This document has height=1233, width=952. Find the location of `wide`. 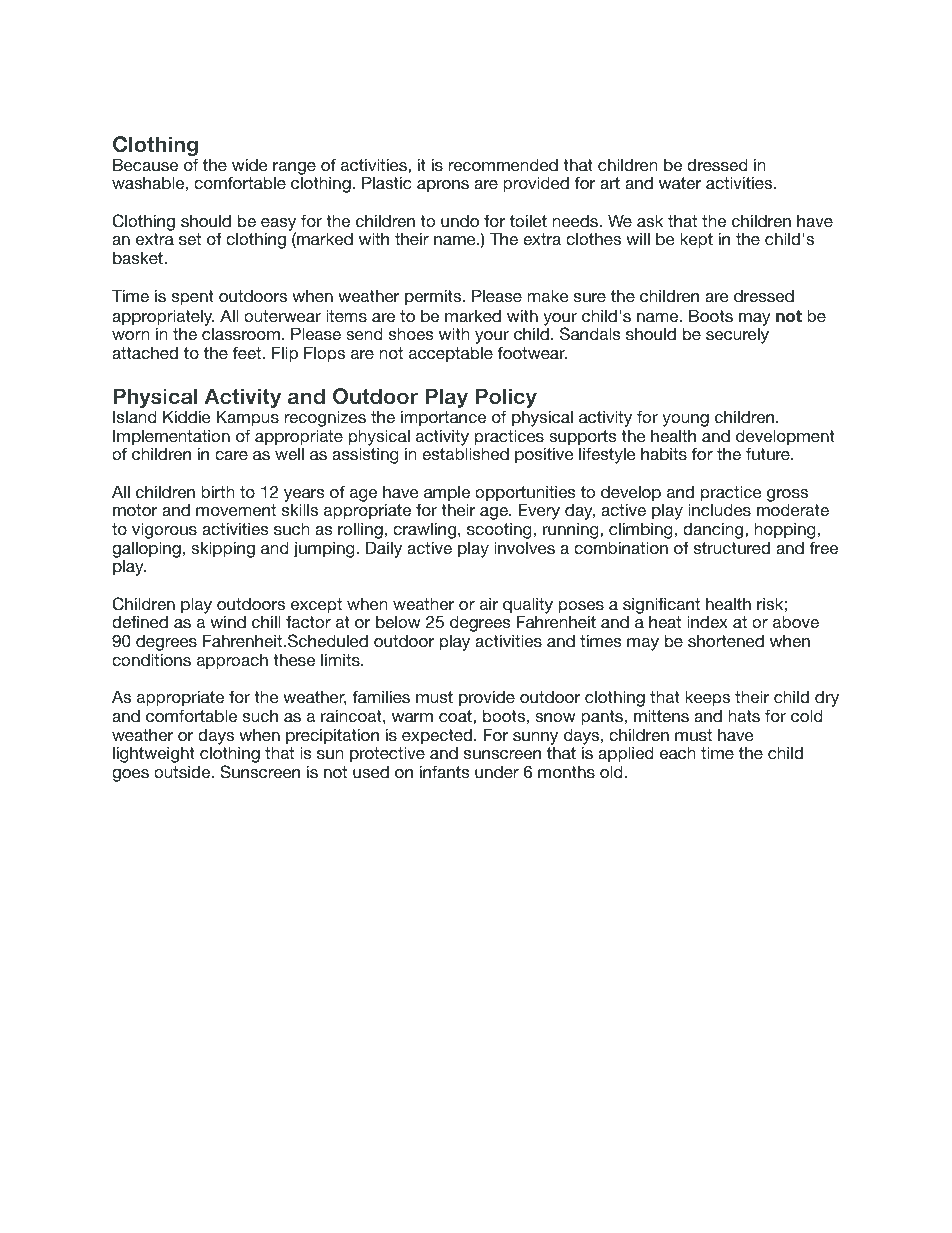

wide is located at coordinates (250, 164).
